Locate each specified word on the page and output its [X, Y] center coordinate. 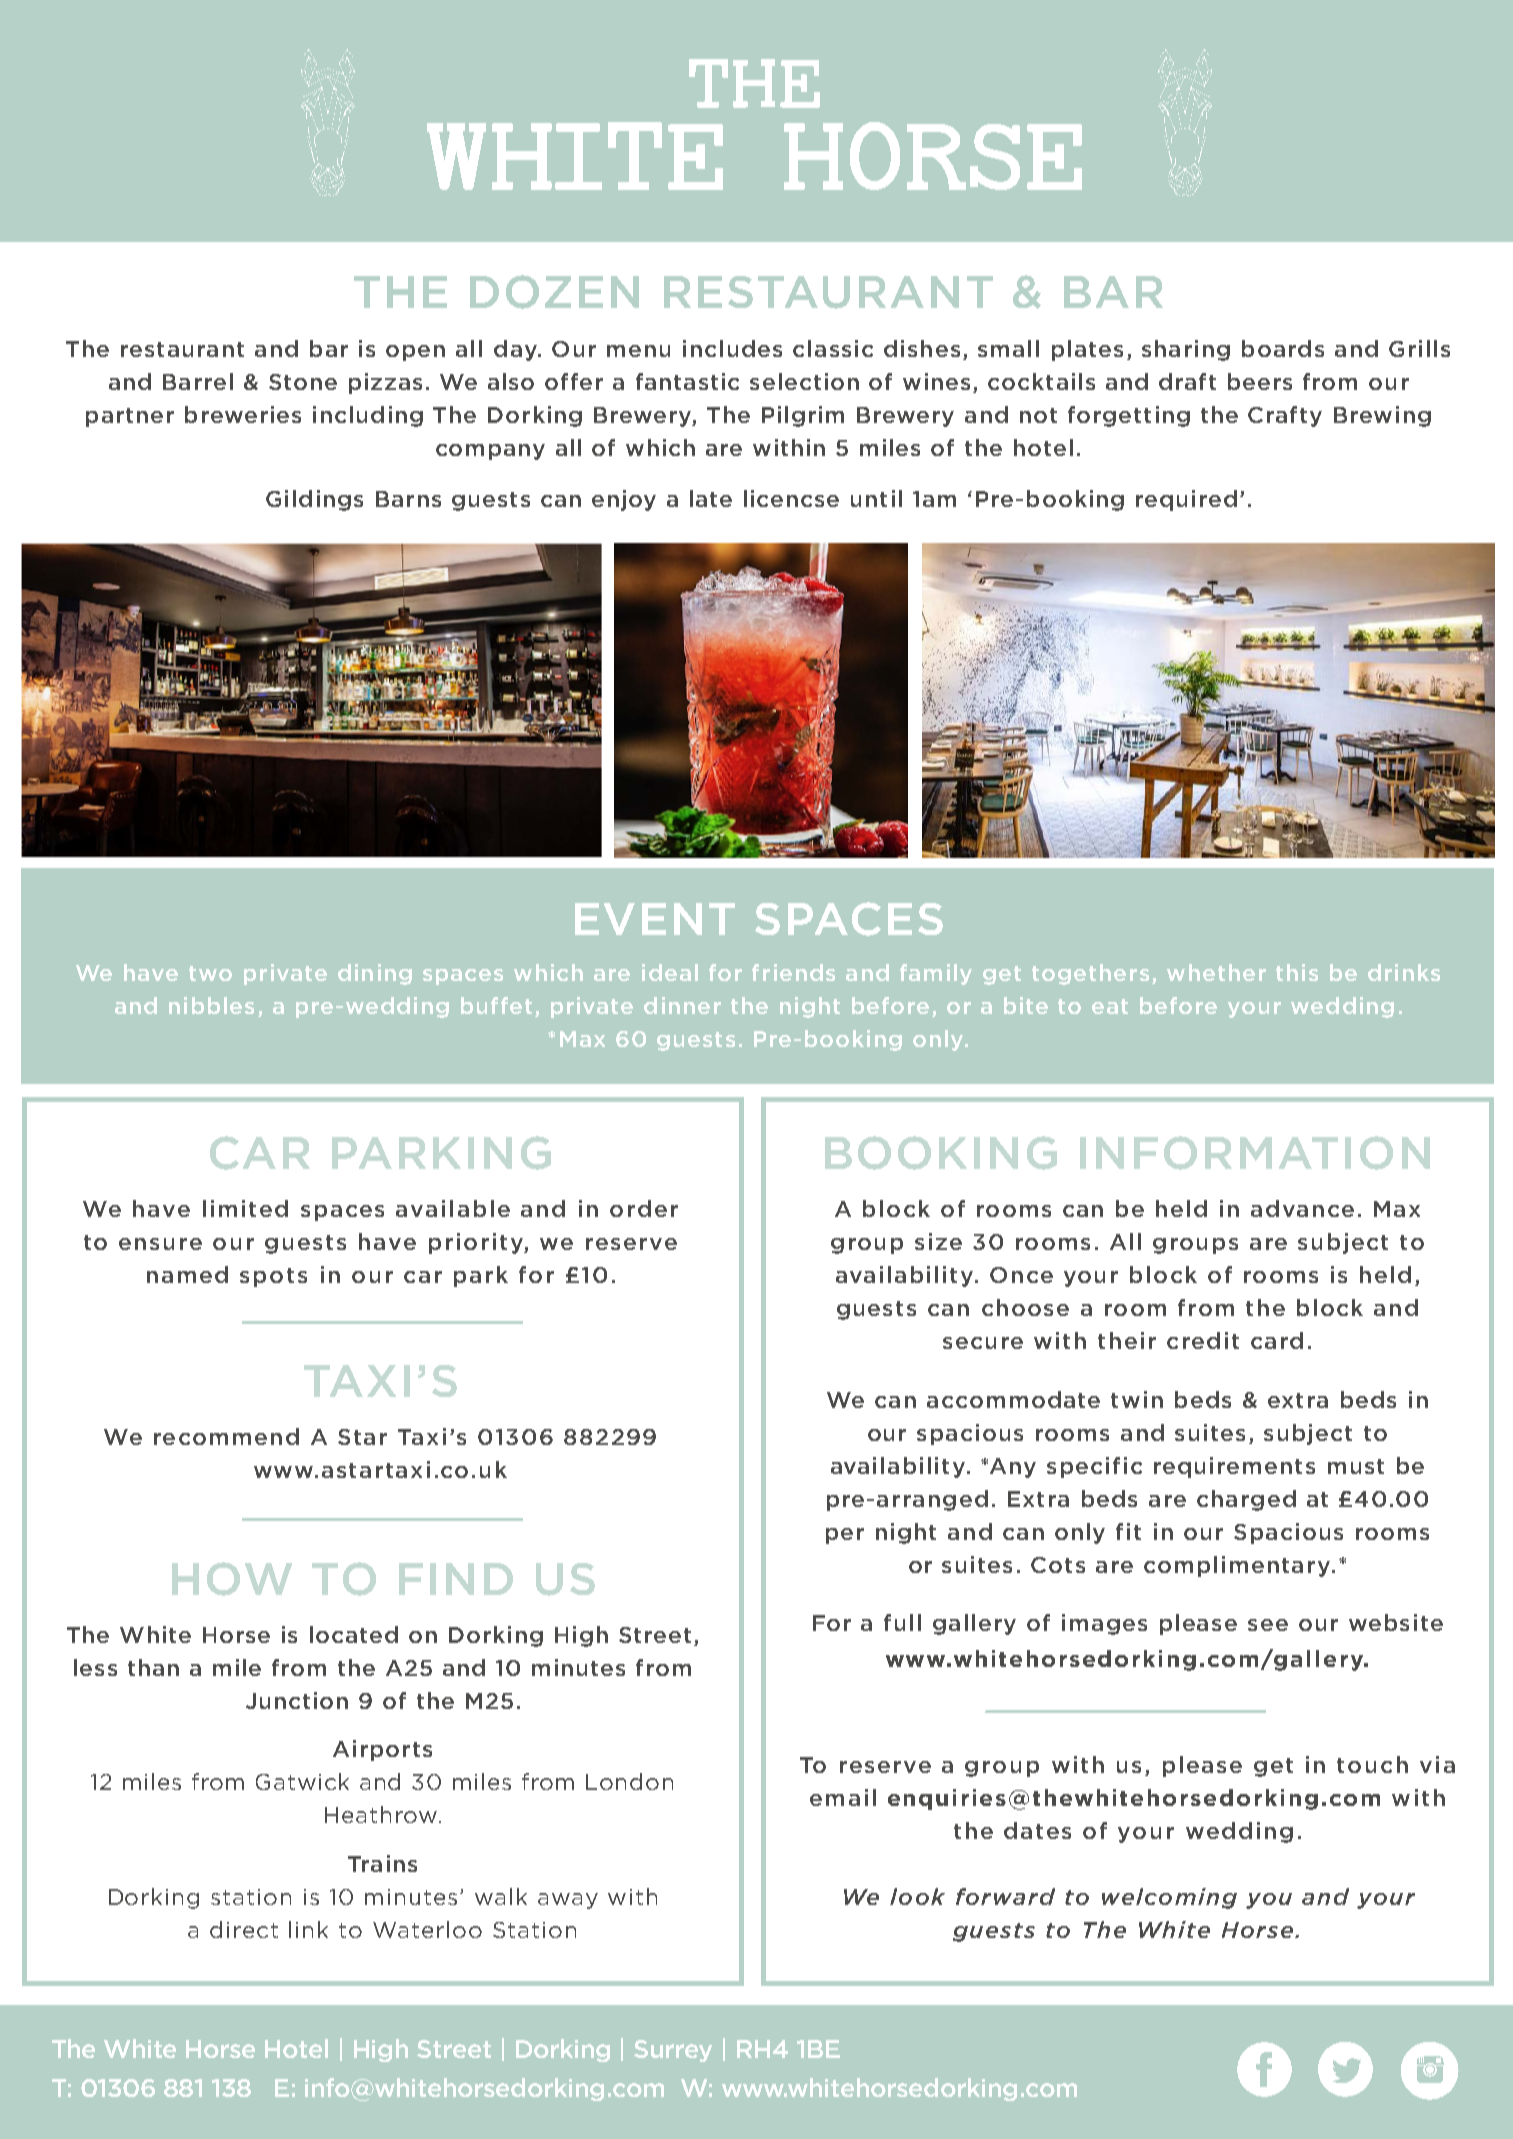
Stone [303, 382]
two [210, 973]
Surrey [673, 2051]
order [644, 1208]
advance [1302, 1208]
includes [732, 348]
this [1297, 972]
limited [245, 1208]
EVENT [655, 919]
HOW [232, 1579]
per [845, 1536]
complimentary [1238, 1566]
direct [244, 1929]
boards [1283, 348]
